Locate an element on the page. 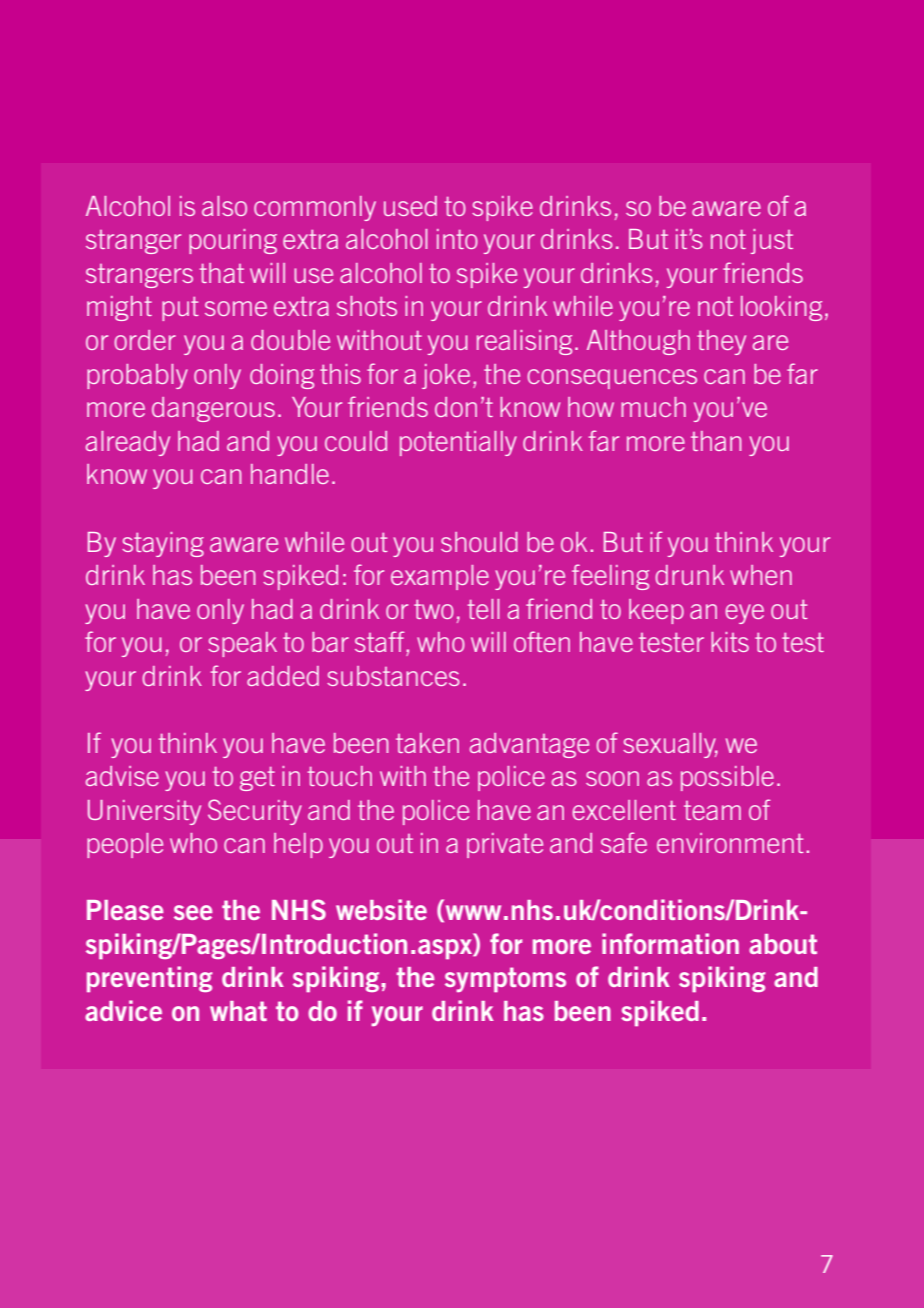  just is located at coordinates (772, 241).
